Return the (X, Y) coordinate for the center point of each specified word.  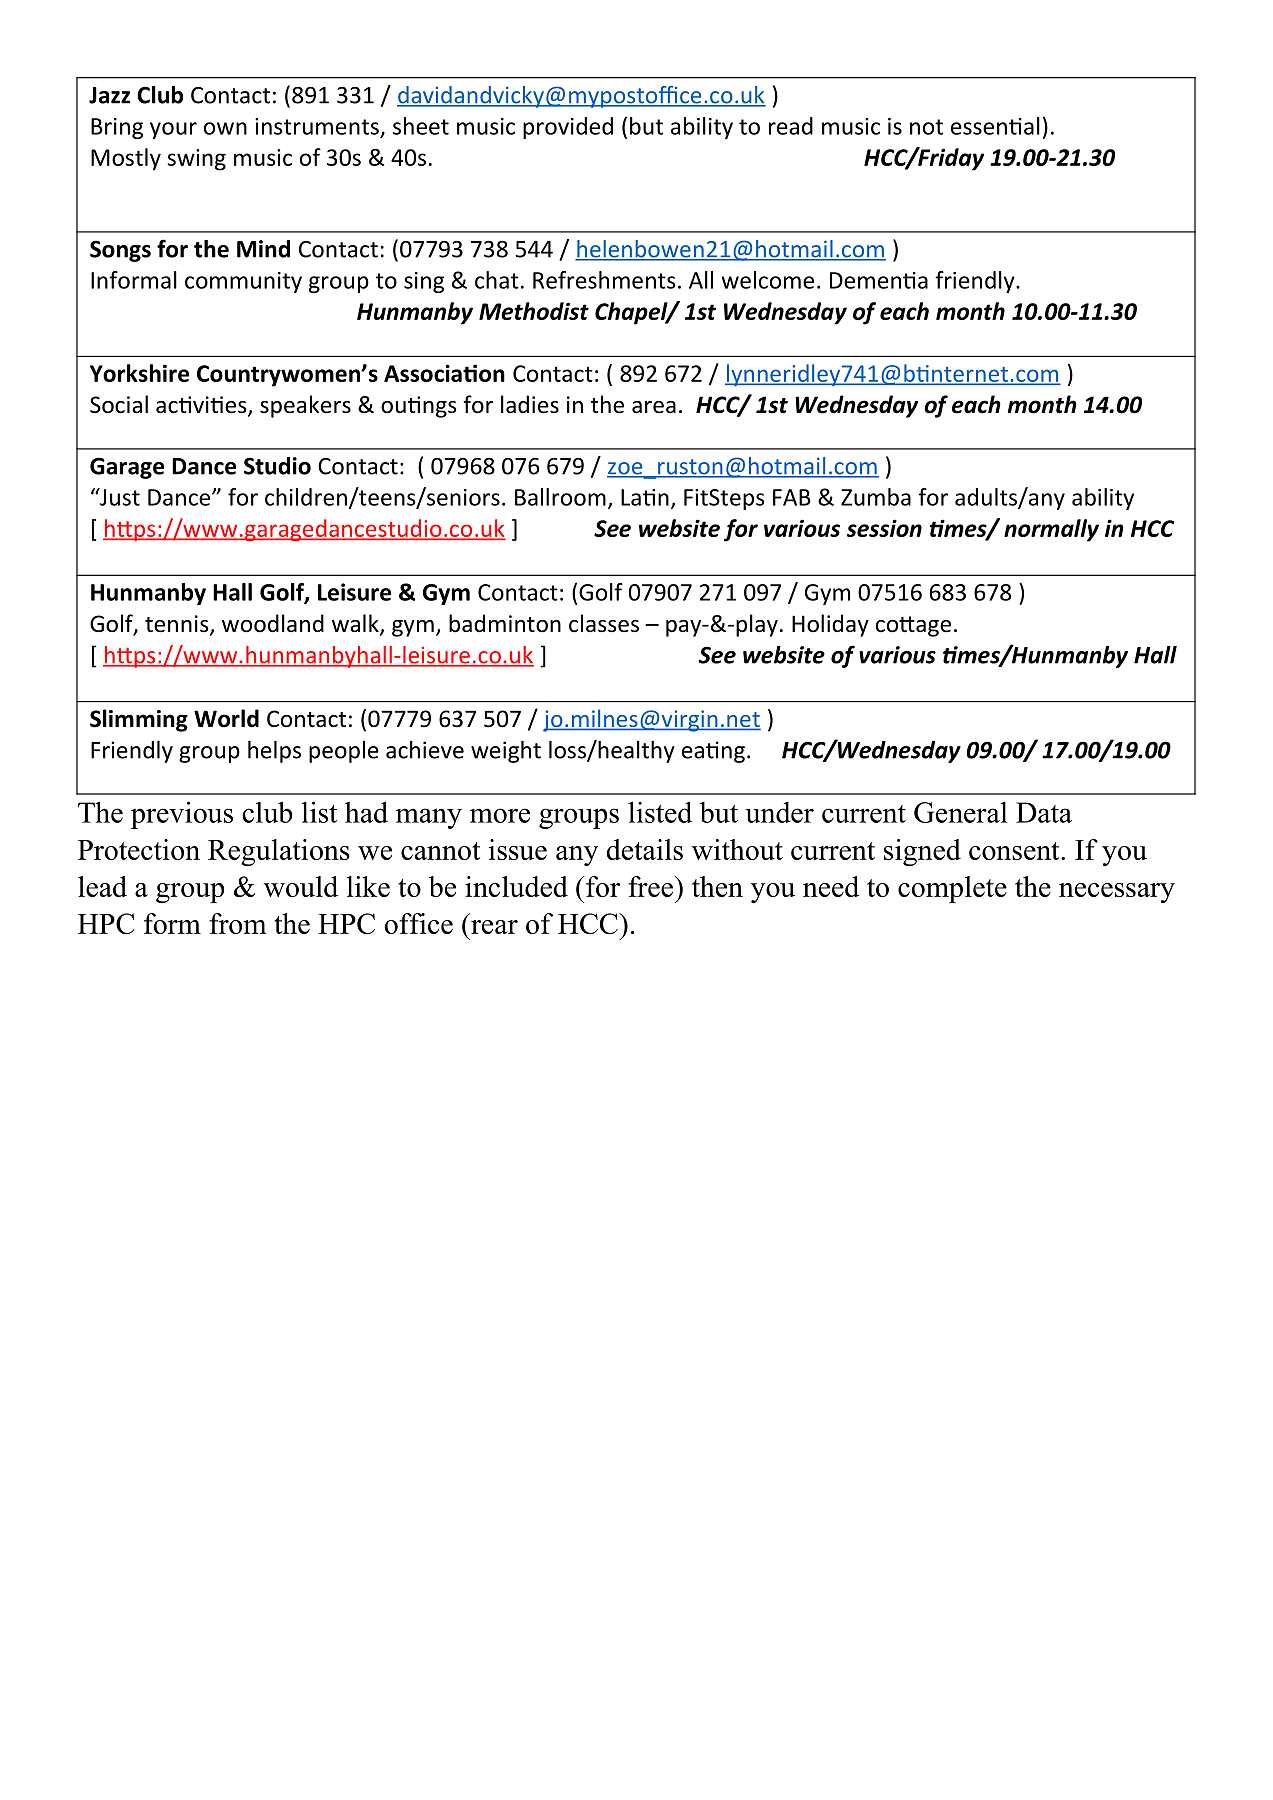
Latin (645, 497)
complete (952, 889)
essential (995, 126)
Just (119, 497)
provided (568, 128)
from (238, 923)
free (652, 886)
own (225, 128)
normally (1051, 530)
